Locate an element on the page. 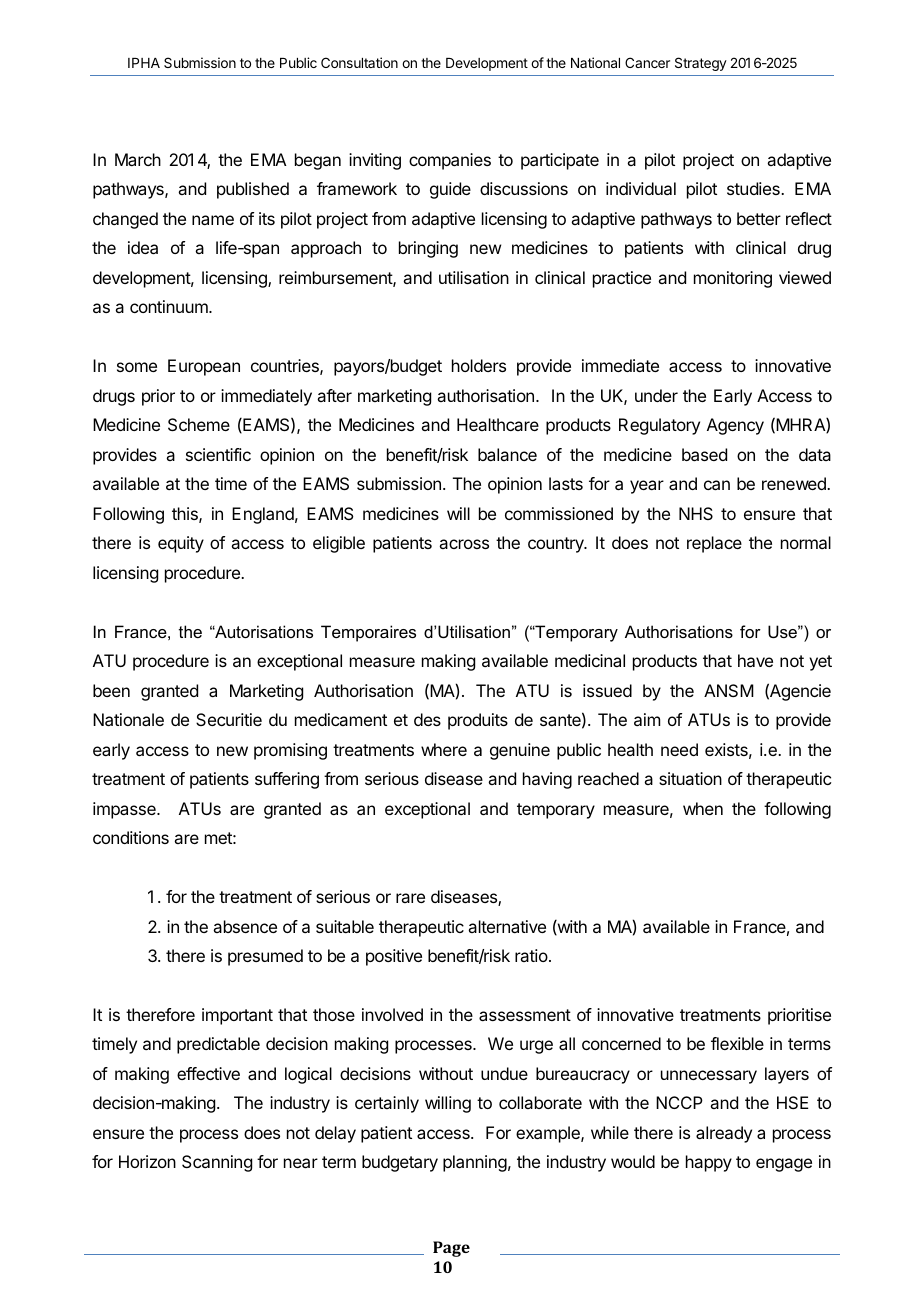 This document has height=1308, width=924. happy is located at coordinates (709, 1163).
